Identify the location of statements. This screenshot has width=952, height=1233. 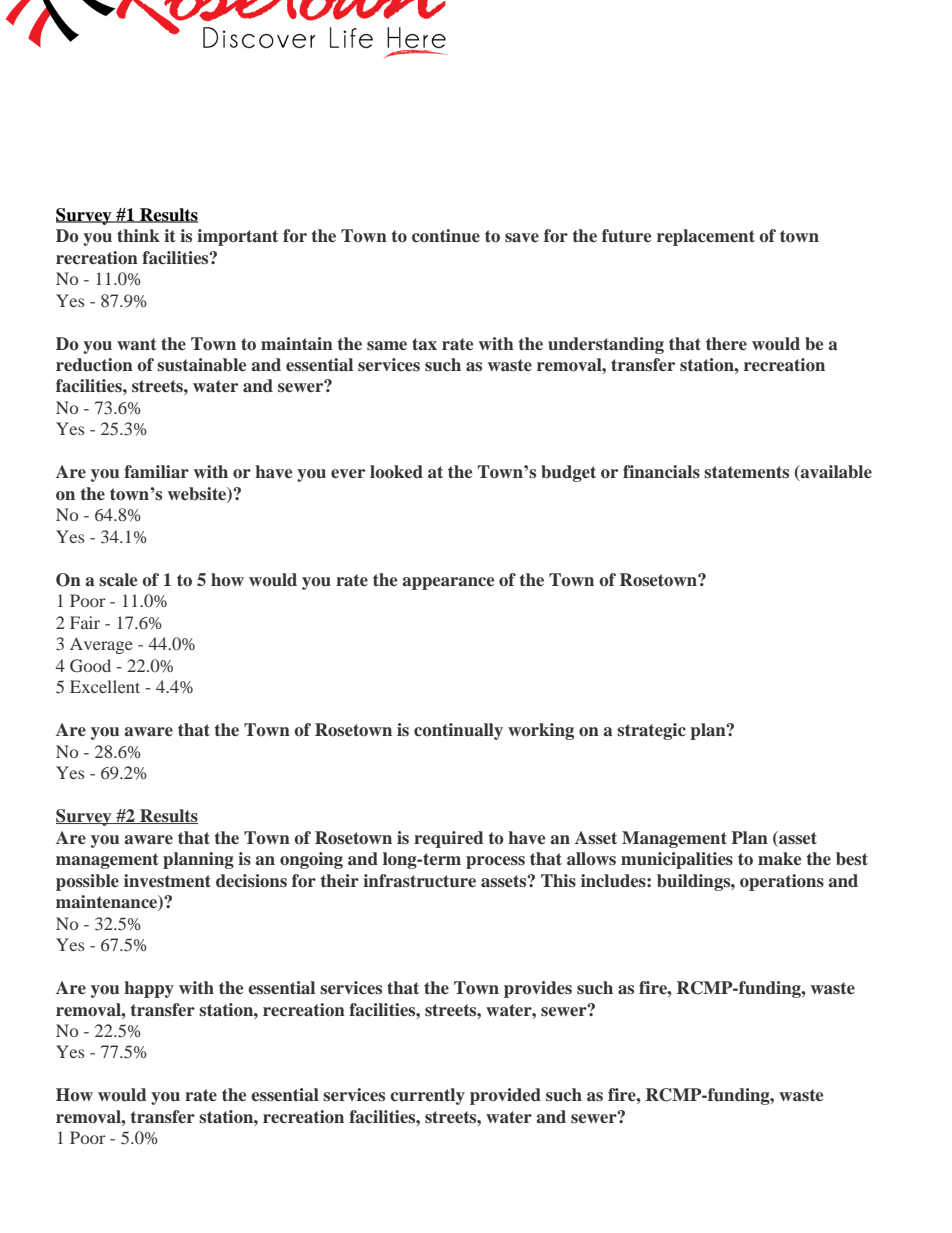
(746, 472).
